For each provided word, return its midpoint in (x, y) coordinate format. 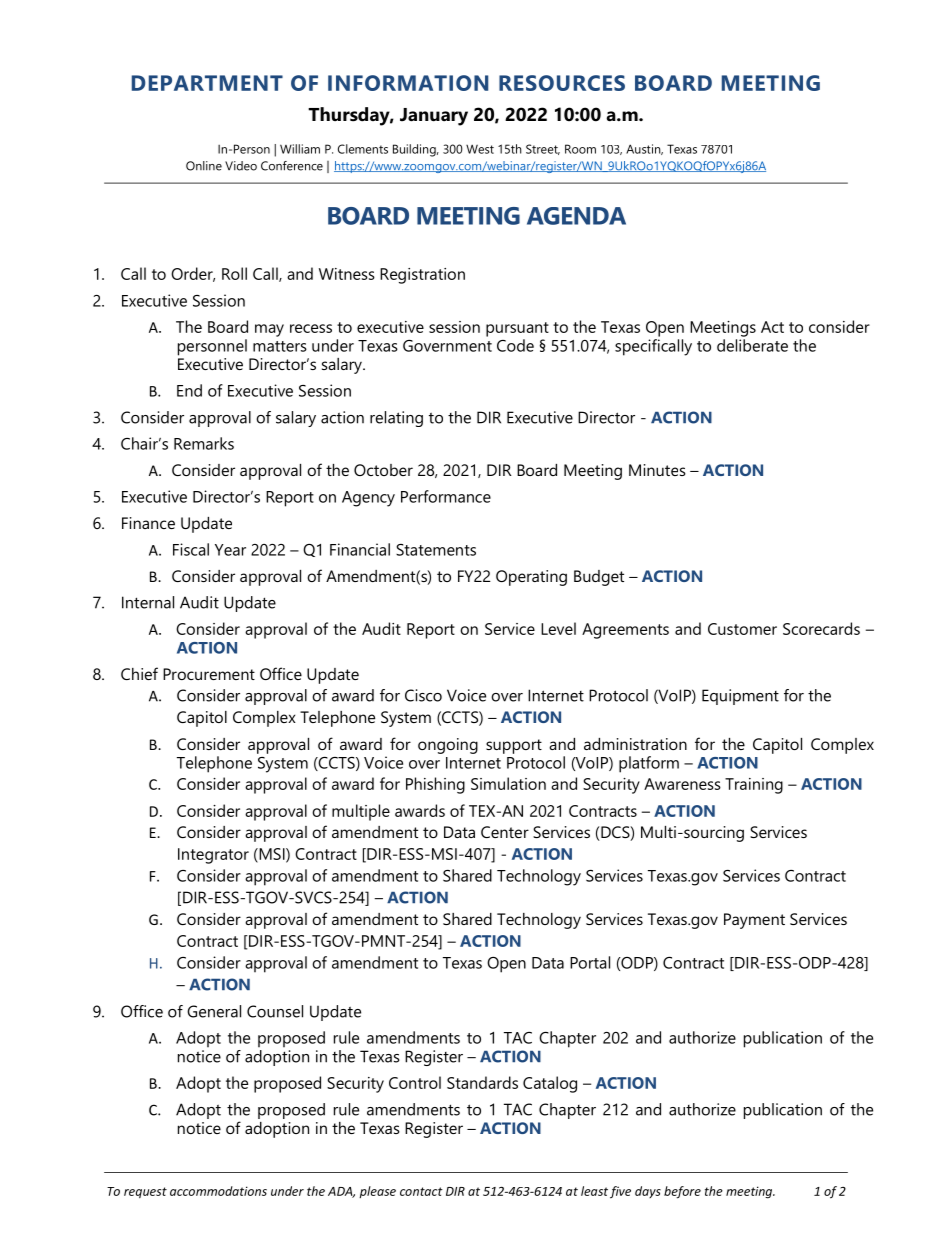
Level (558, 628)
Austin (644, 149)
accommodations (218, 1191)
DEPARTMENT (207, 83)
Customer (742, 629)
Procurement (209, 674)
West (480, 149)
